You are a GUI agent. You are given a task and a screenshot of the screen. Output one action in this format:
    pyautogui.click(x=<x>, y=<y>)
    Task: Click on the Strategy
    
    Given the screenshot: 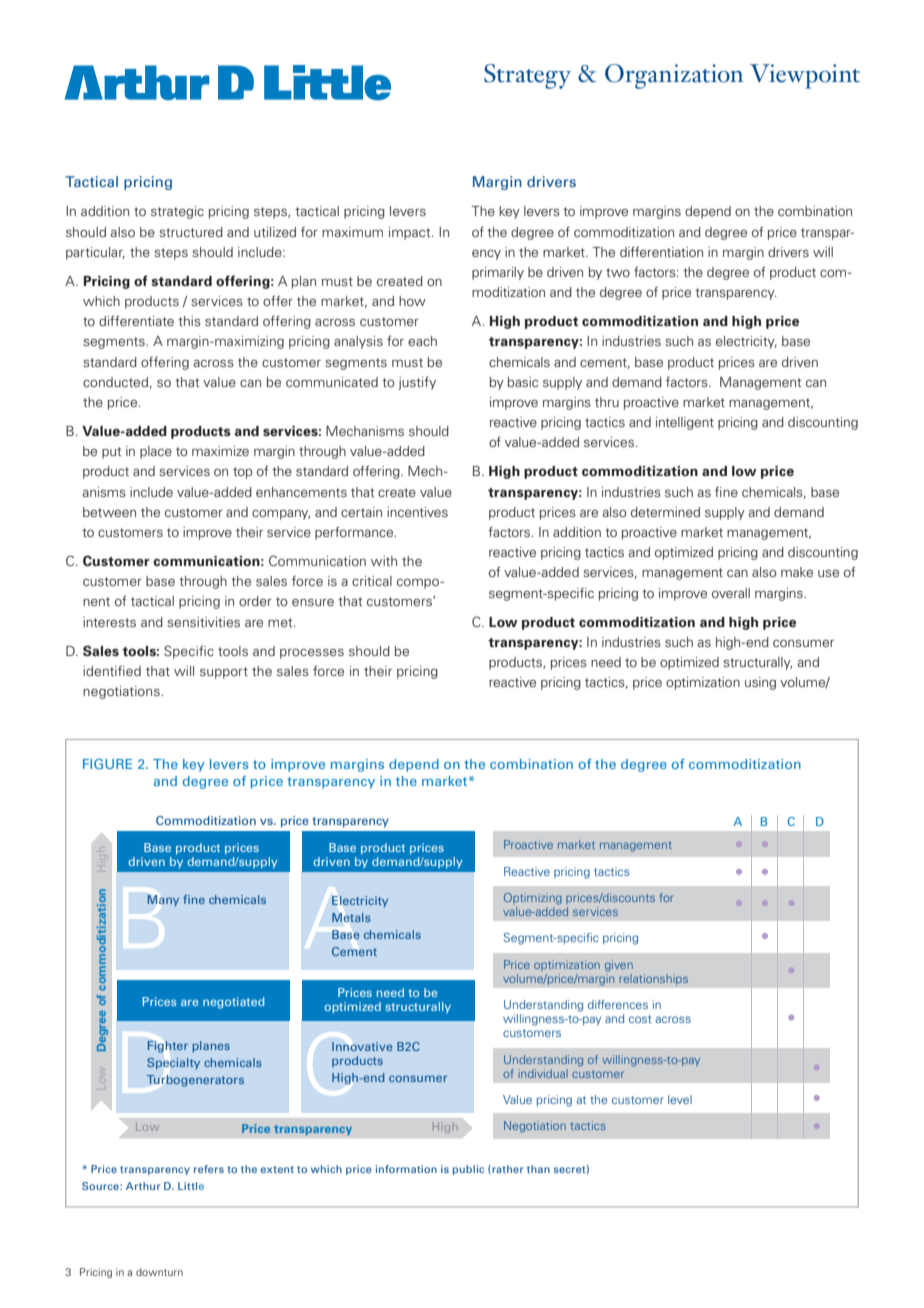 What is the action you would take?
    pyautogui.click(x=527, y=76)
